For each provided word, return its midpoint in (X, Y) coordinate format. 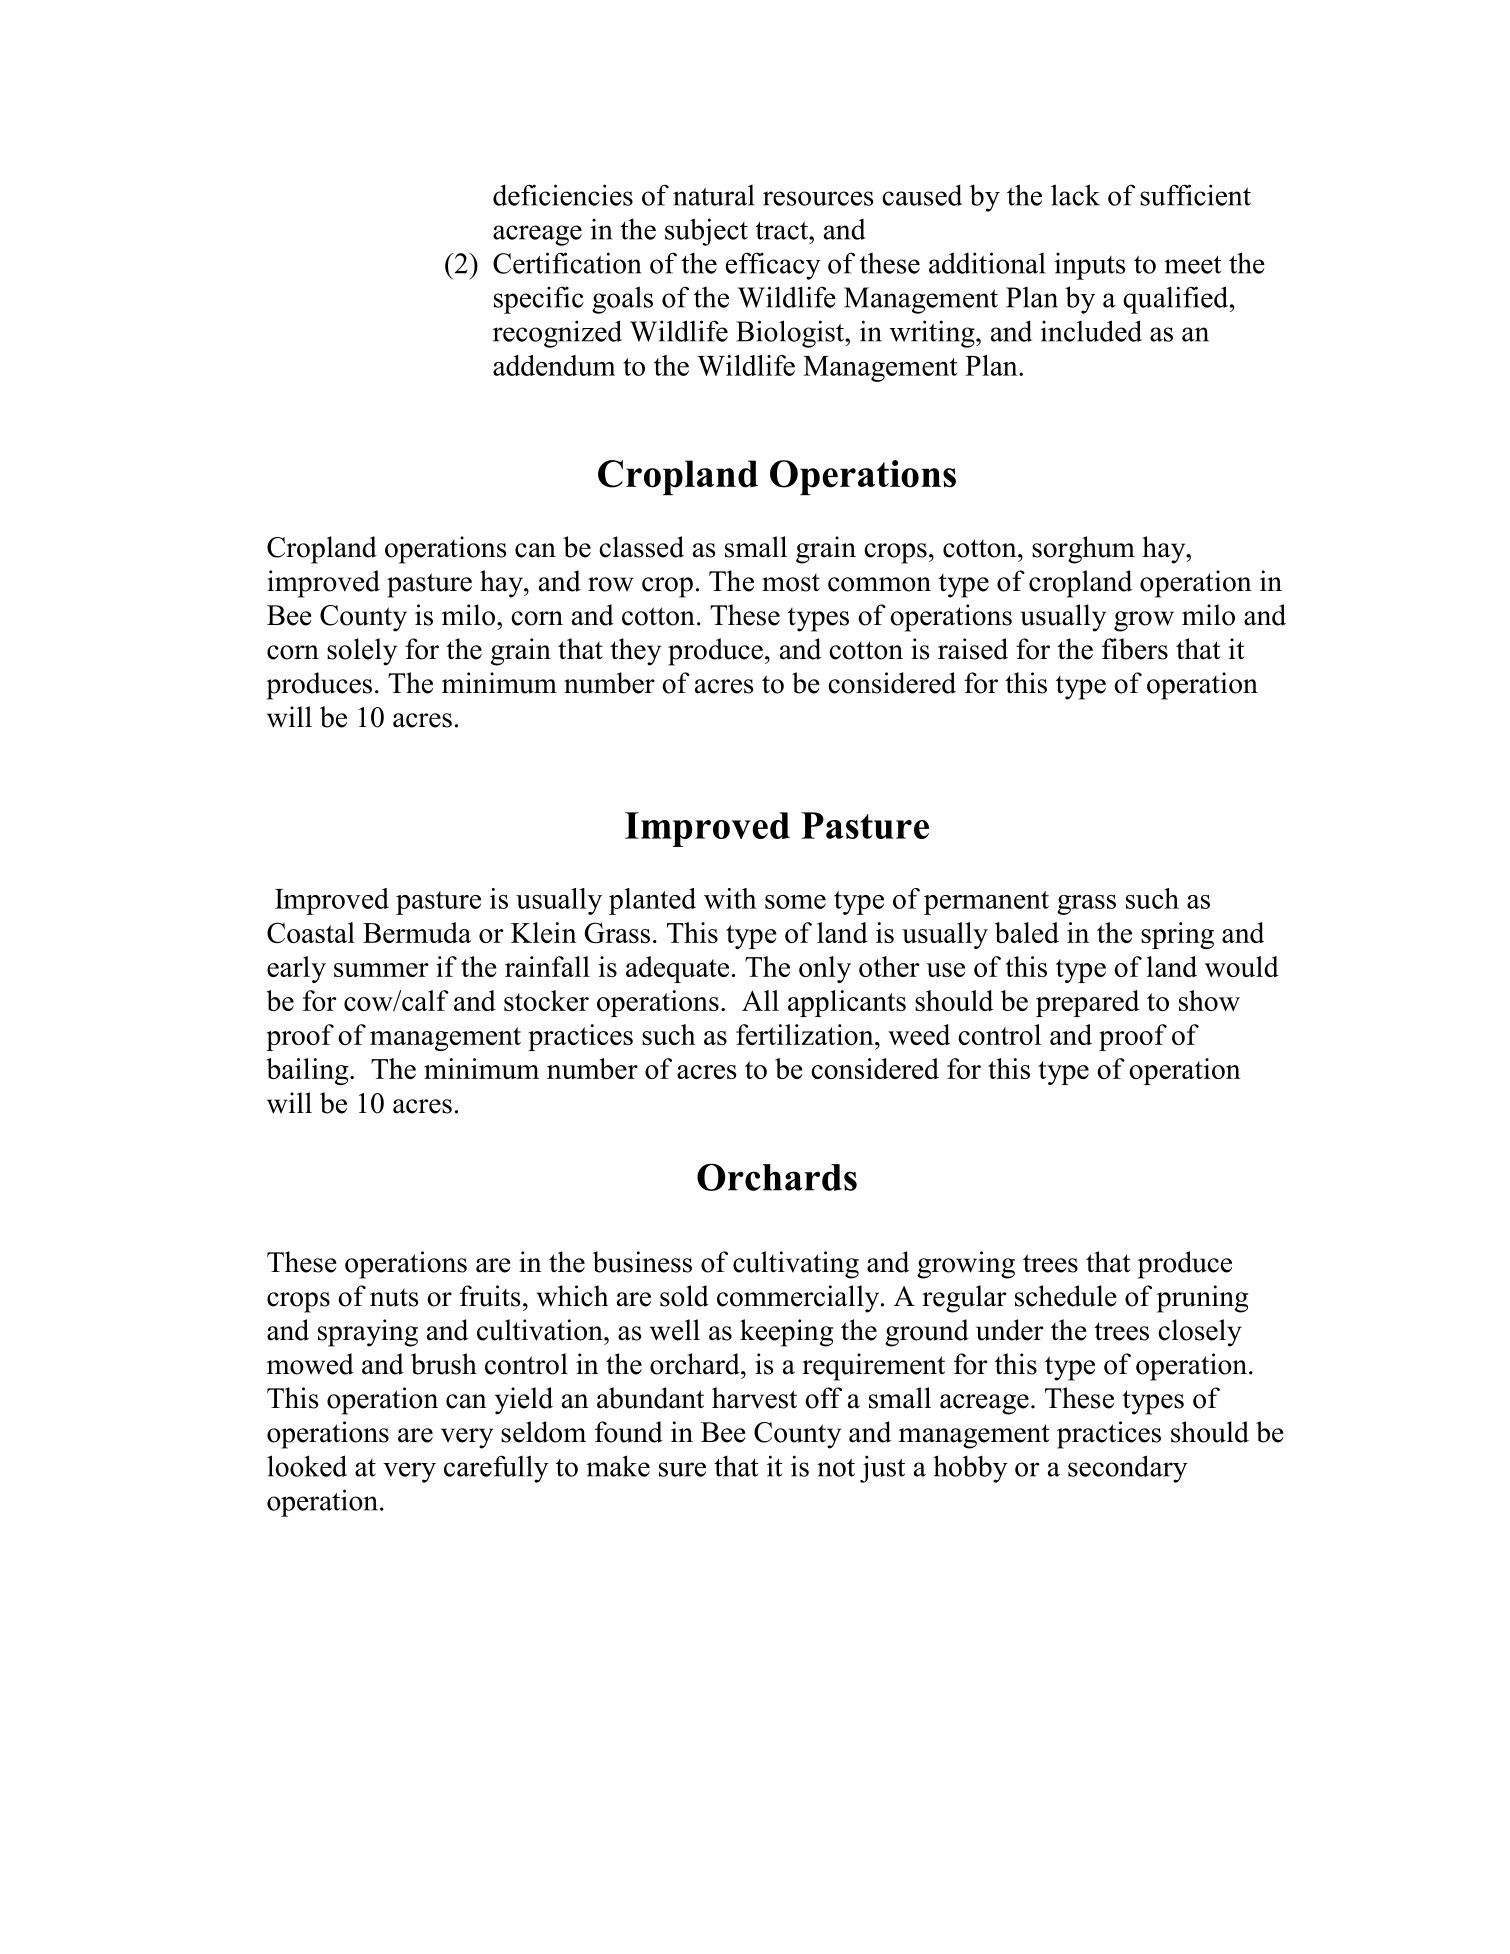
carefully (496, 1469)
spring (1177, 935)
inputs (1090, 266)
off (823, 1398)
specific (539, 300)
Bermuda (417, 932)
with (730, 898)
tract (782, 231)
